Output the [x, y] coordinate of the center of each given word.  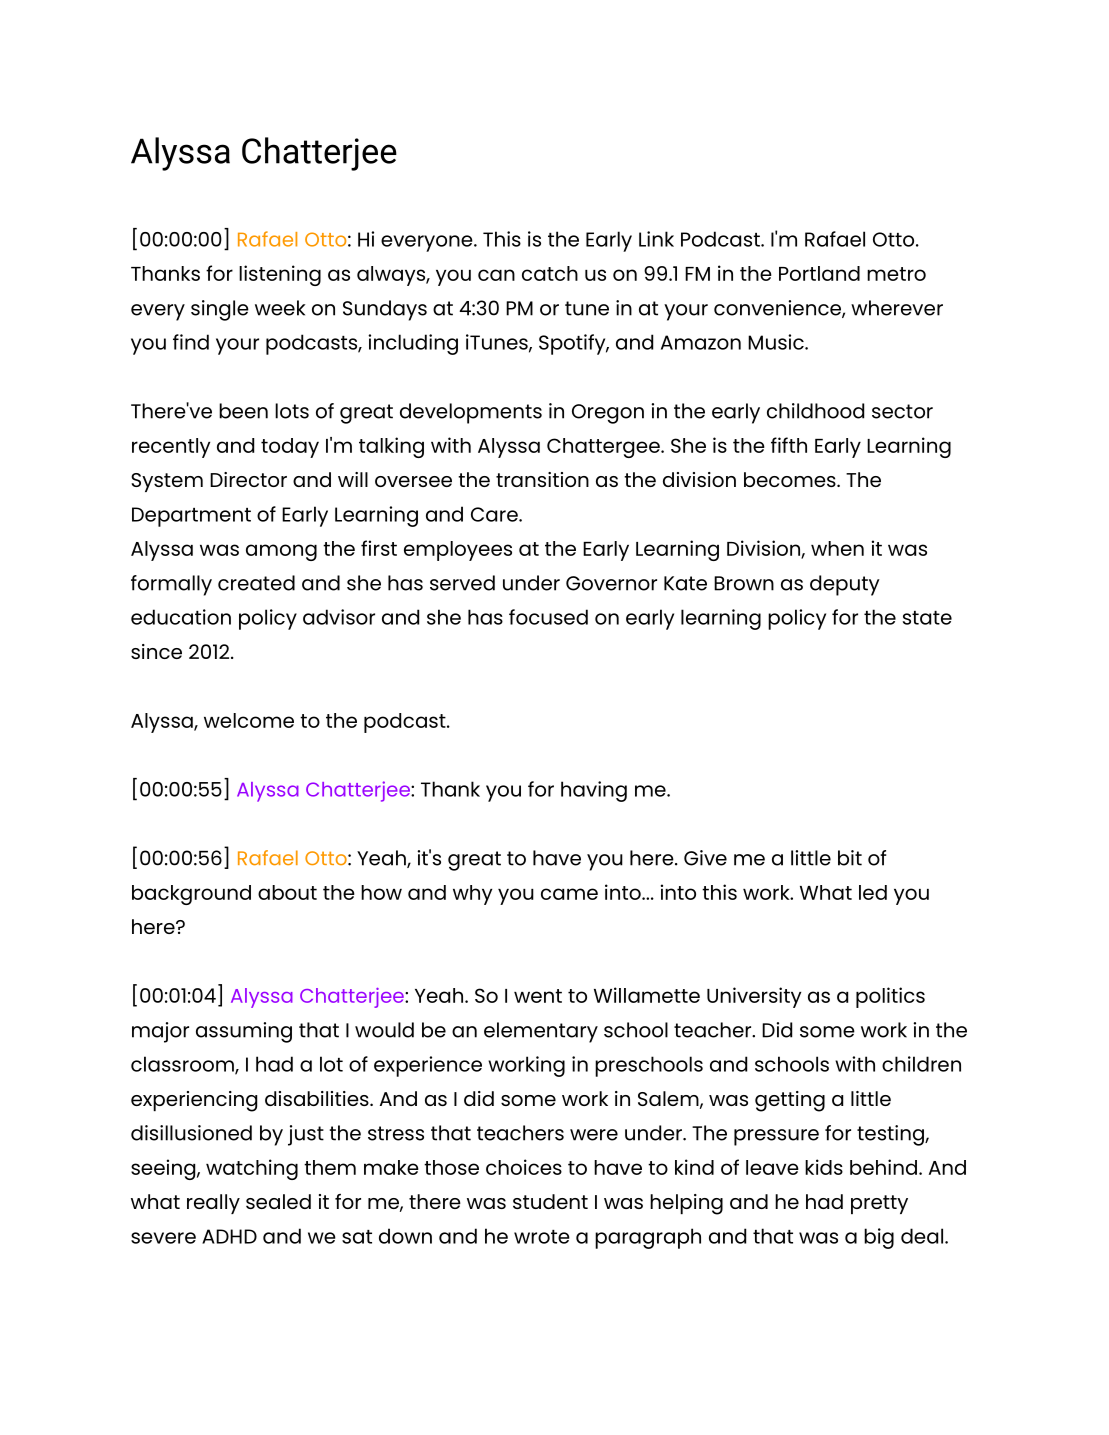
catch [550, 273]
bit [850, 858]
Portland [819, 273]
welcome [249, 720]
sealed [278, 1201]
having [594, 791]
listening [280, 275]
